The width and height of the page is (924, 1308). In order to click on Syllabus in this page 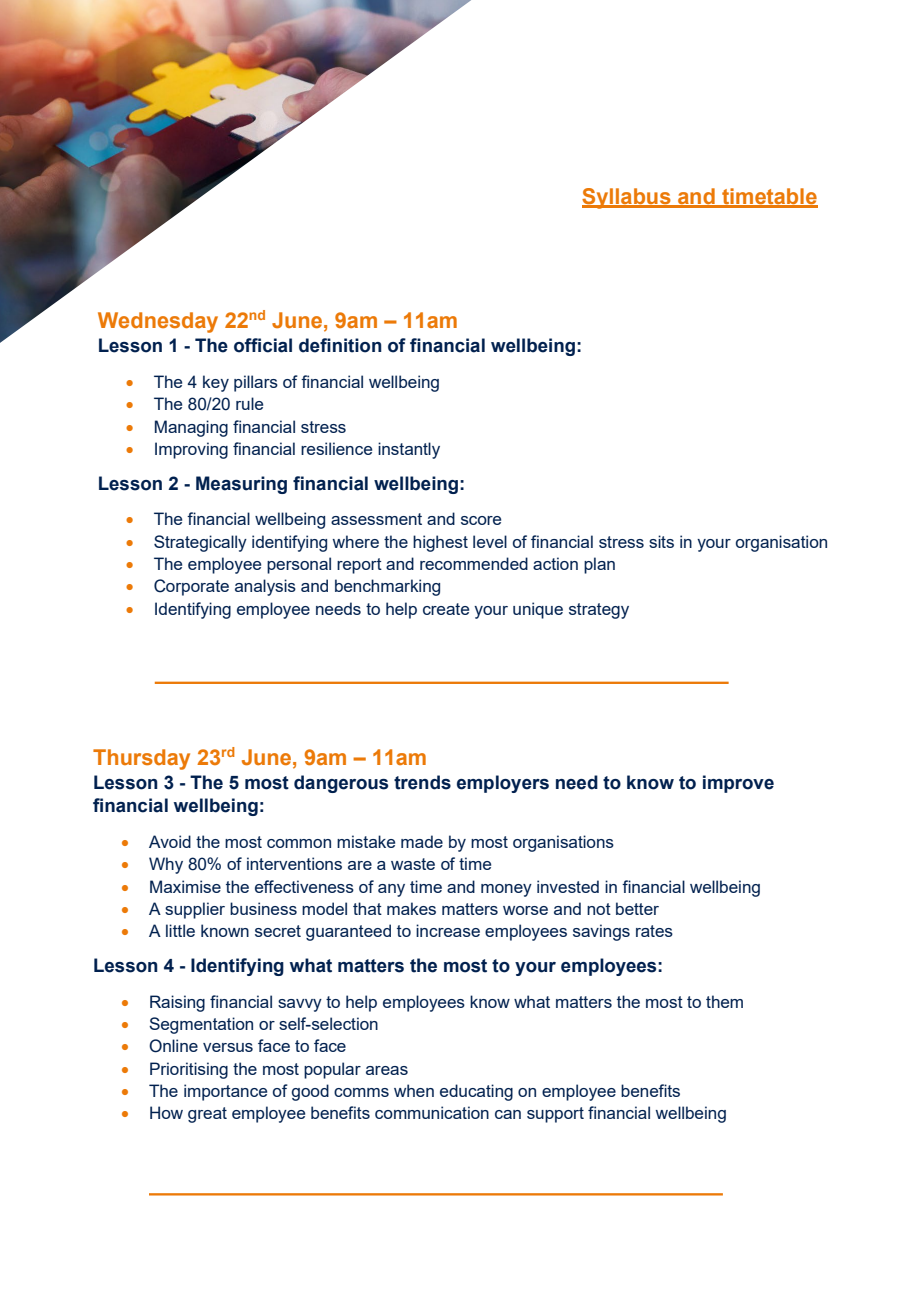, I will do `click(627, 198)`.
